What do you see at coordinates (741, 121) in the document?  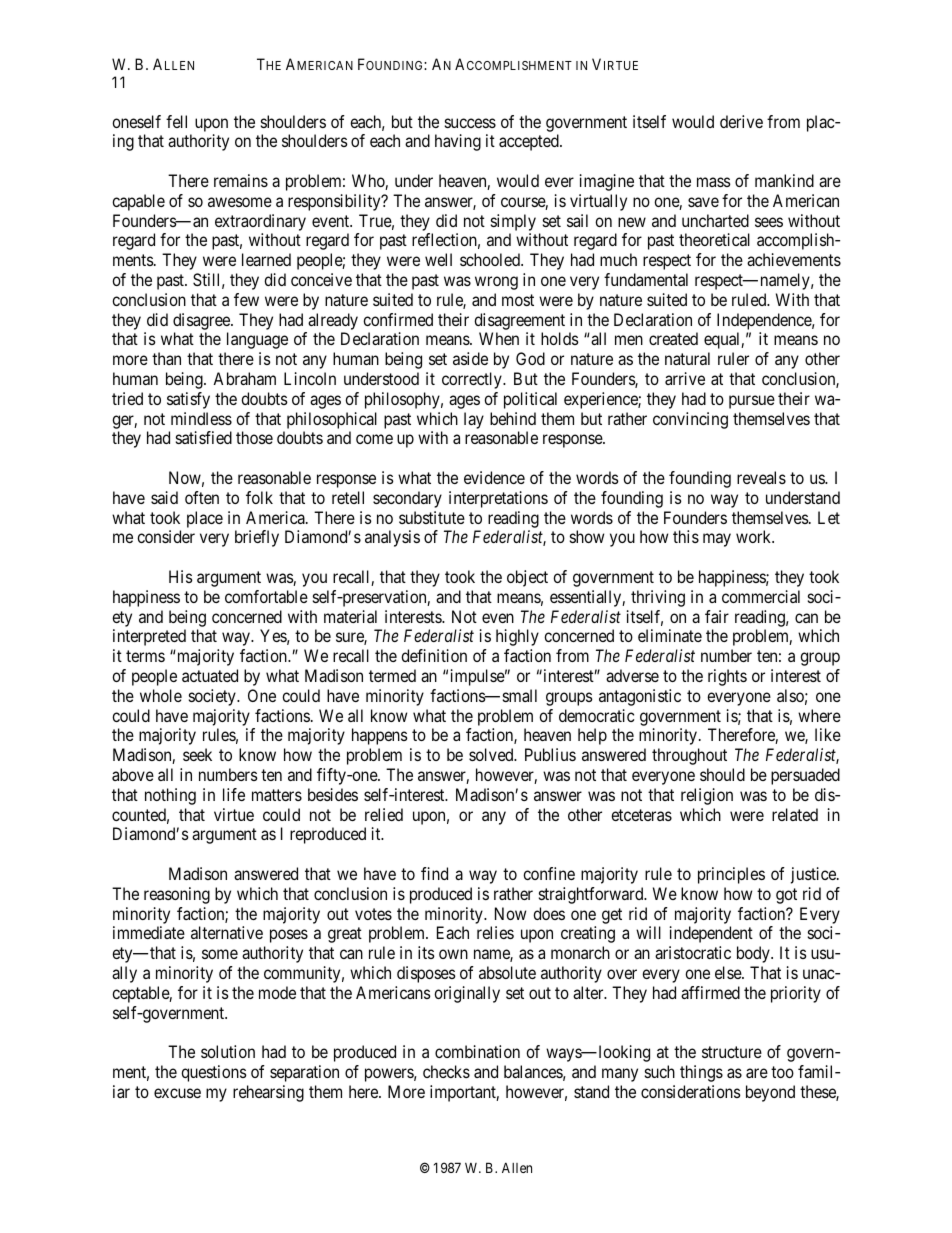 I see `derive` at bounding box center [741, 121].
